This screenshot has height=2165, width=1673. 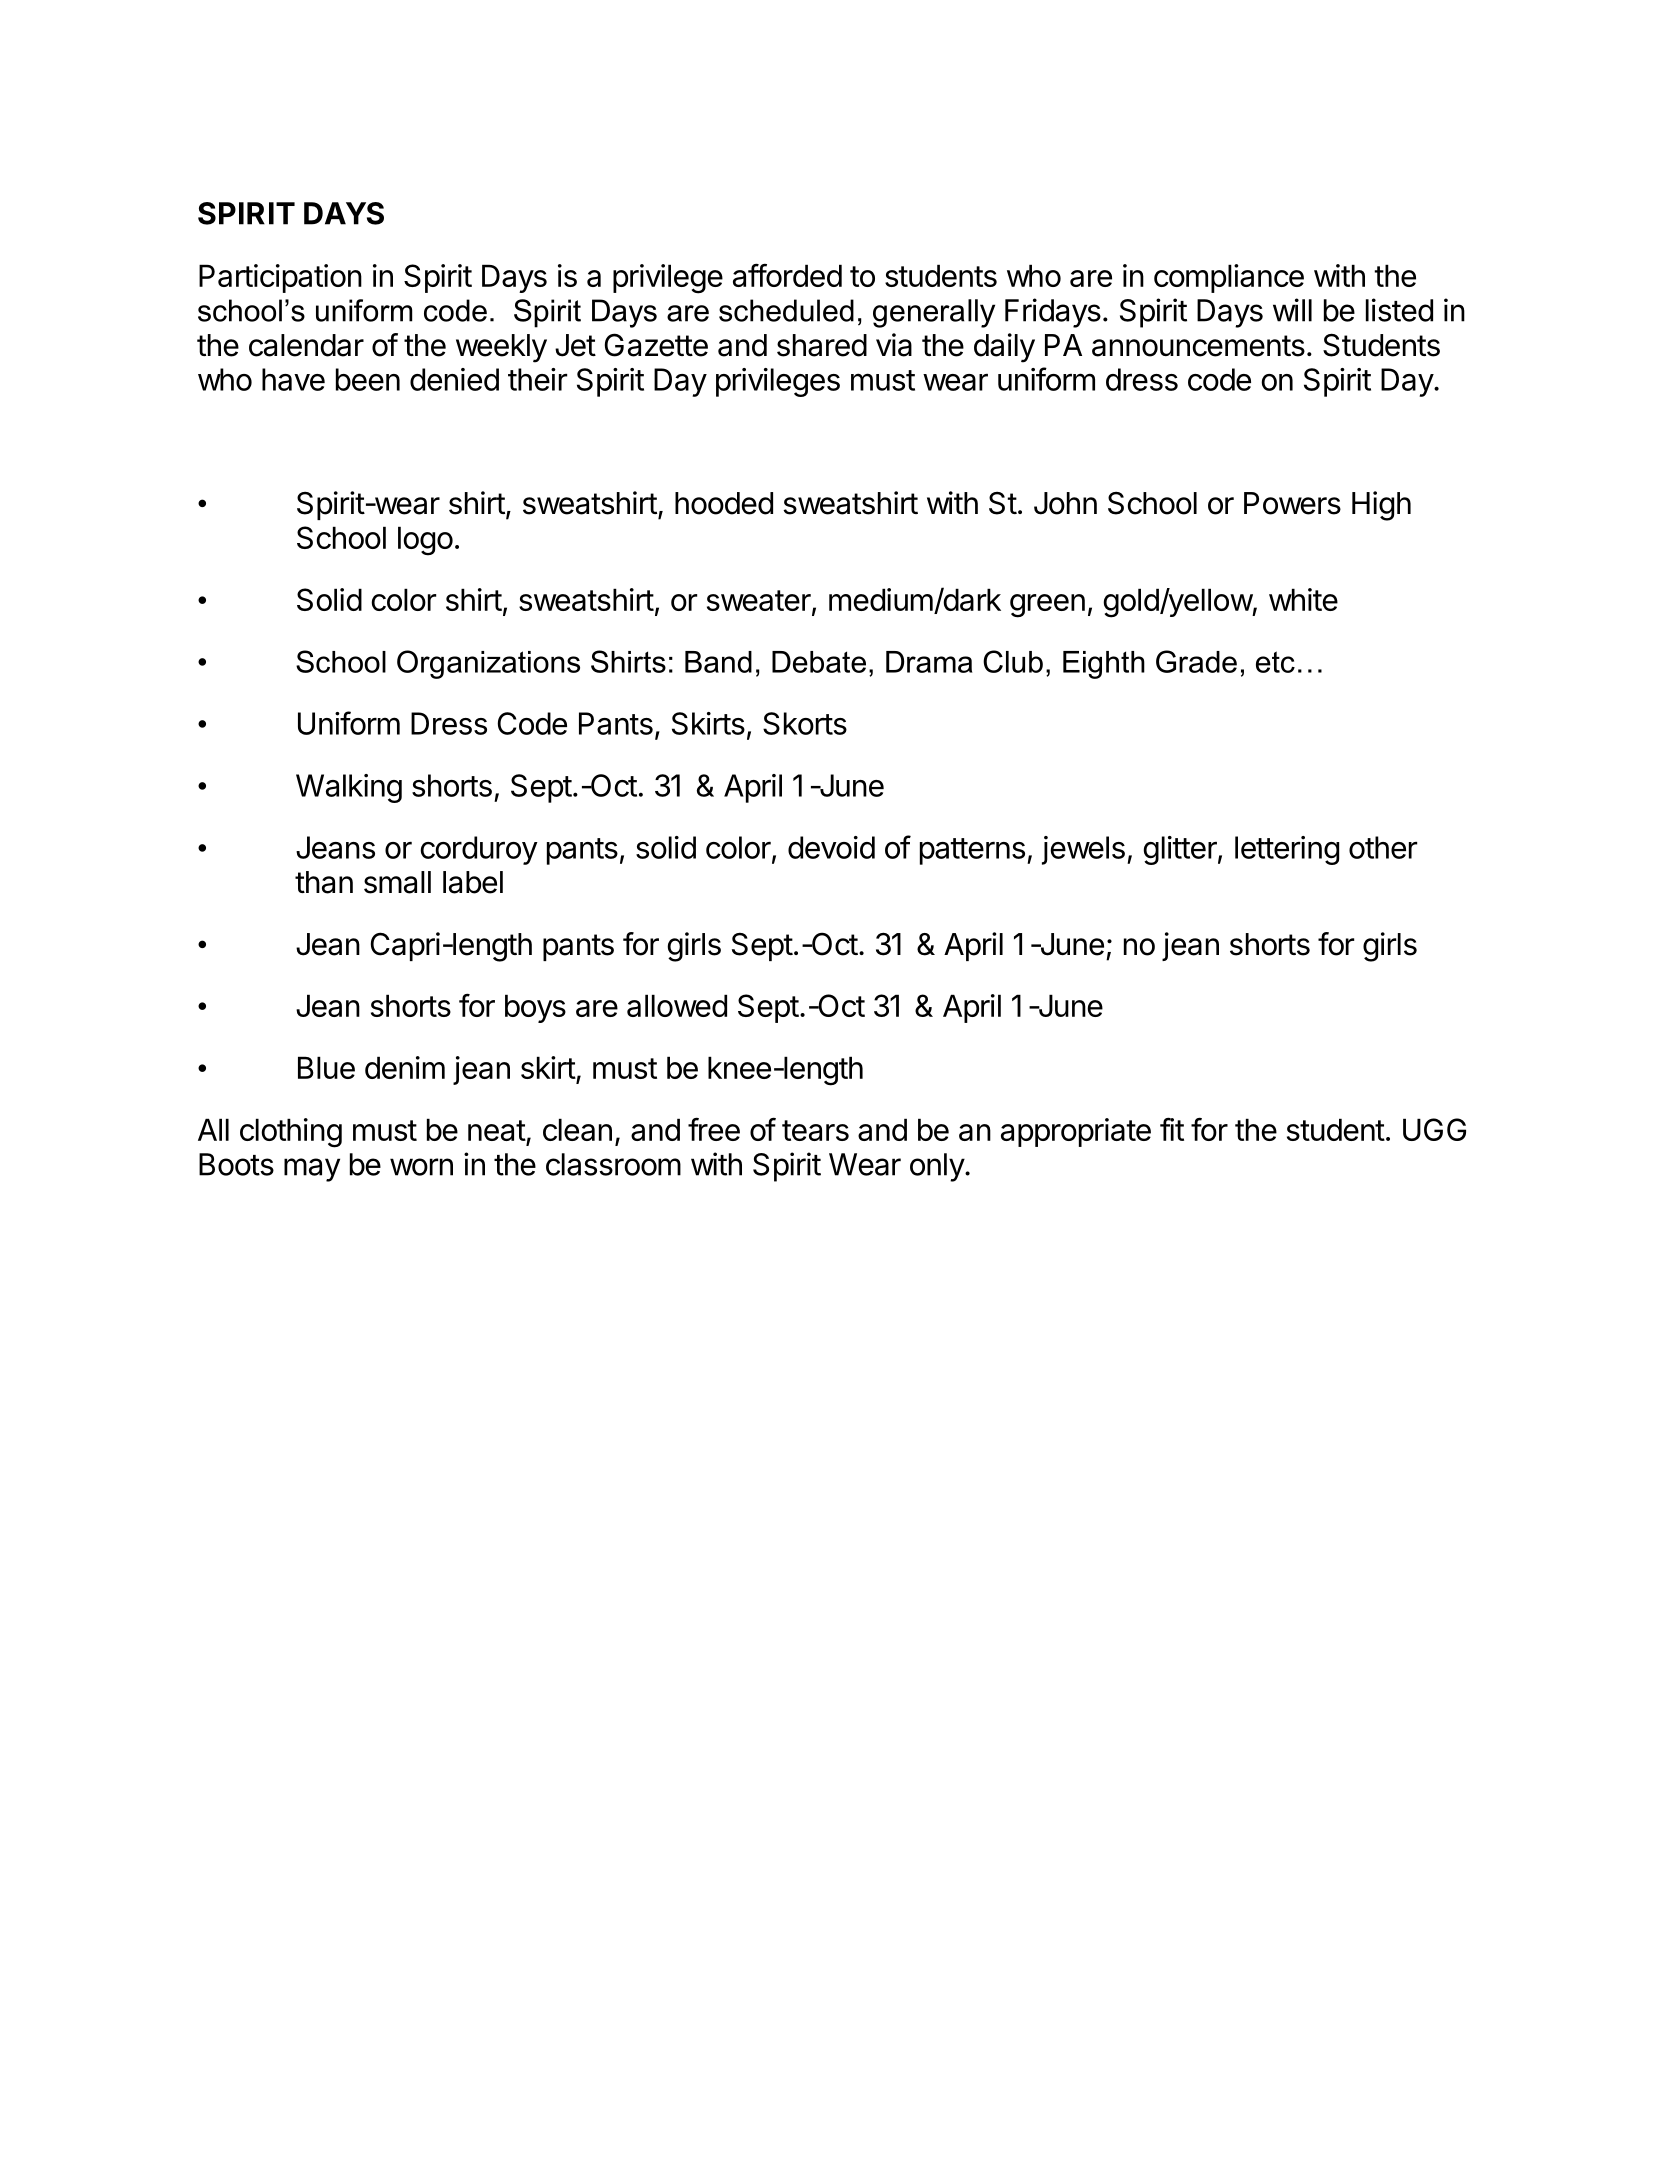 What do you see at coordinates (786, 310) in the screenshot?
I see `scheduled` at bounding box center [786, 310].
